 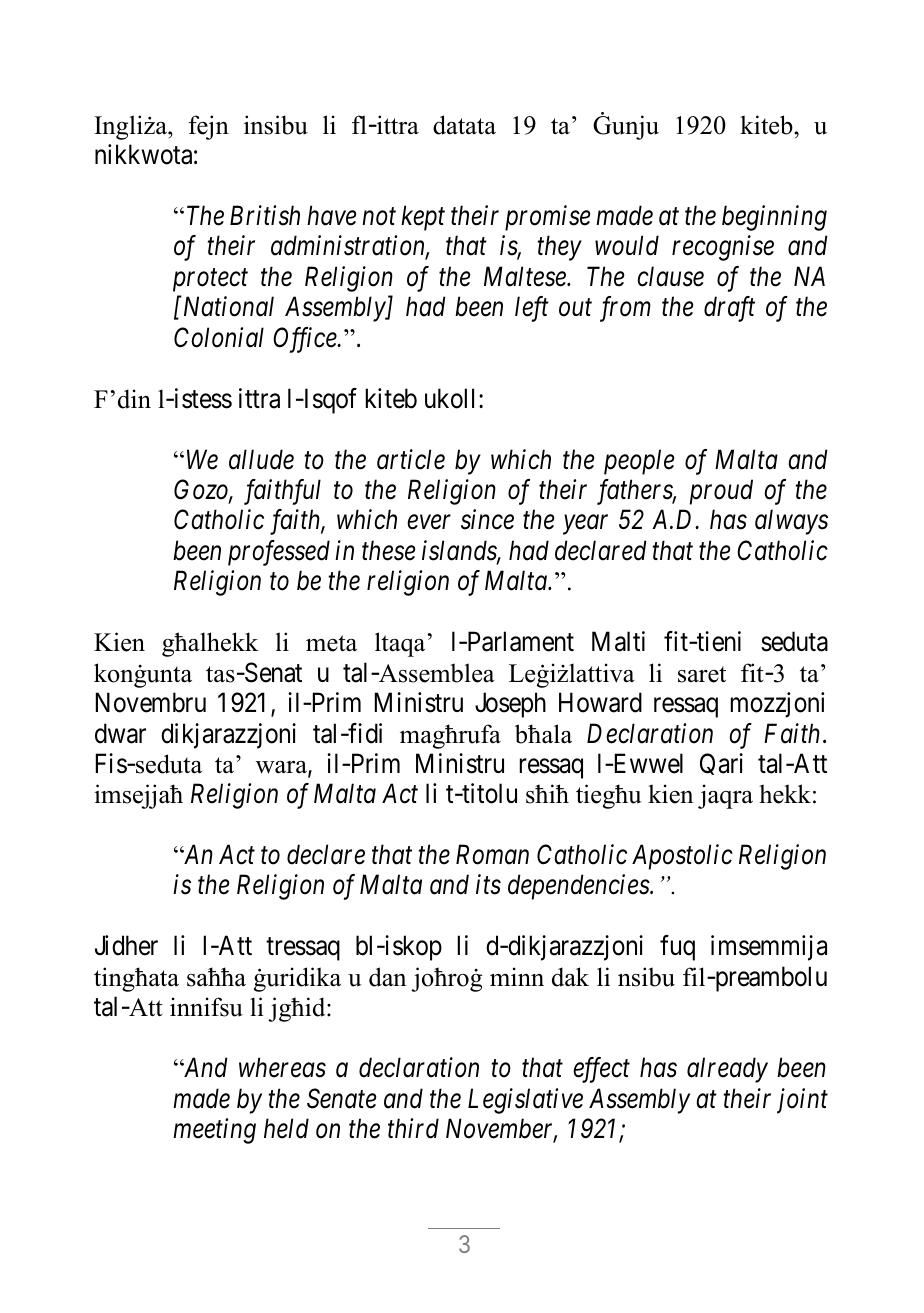 What do you see at coordinates (721, 492) in the screenshot?
I see `proud` at bounding box center [721, 492].
